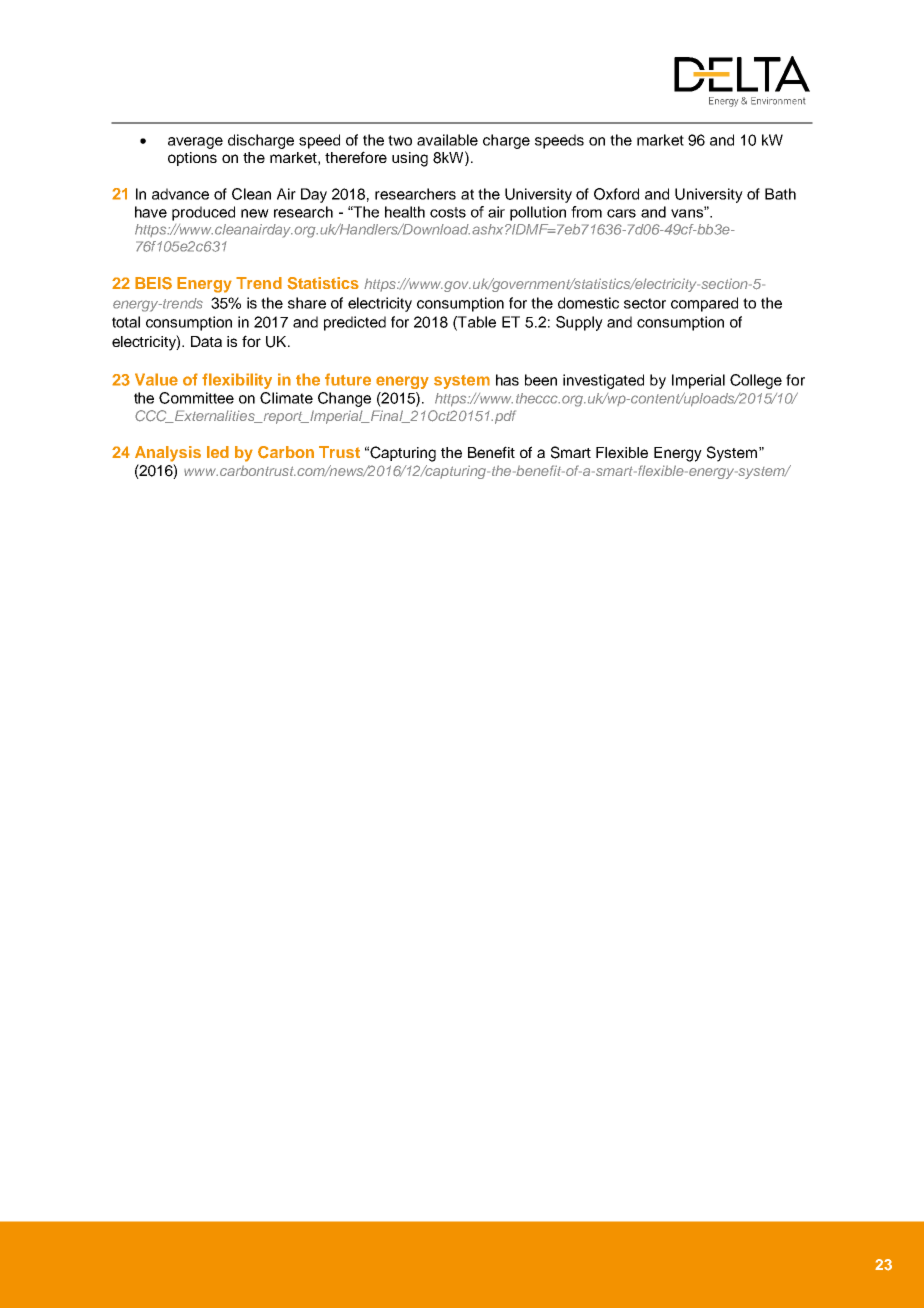  What do you see at coordinates (218, 452) in the image?
I see `led` at bounding box center [218, 452].
